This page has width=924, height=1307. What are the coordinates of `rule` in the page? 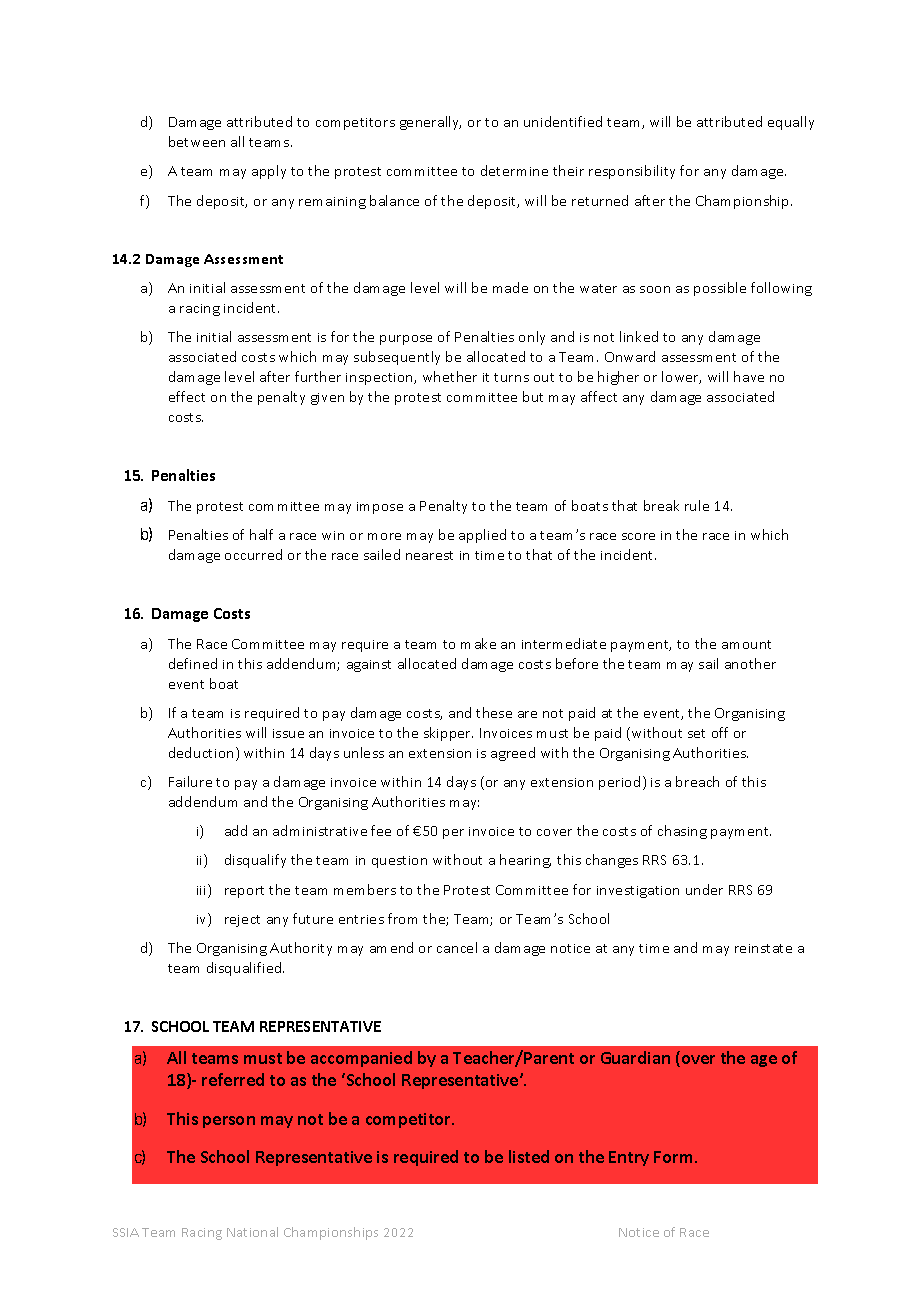 It's located at (697, 505).
